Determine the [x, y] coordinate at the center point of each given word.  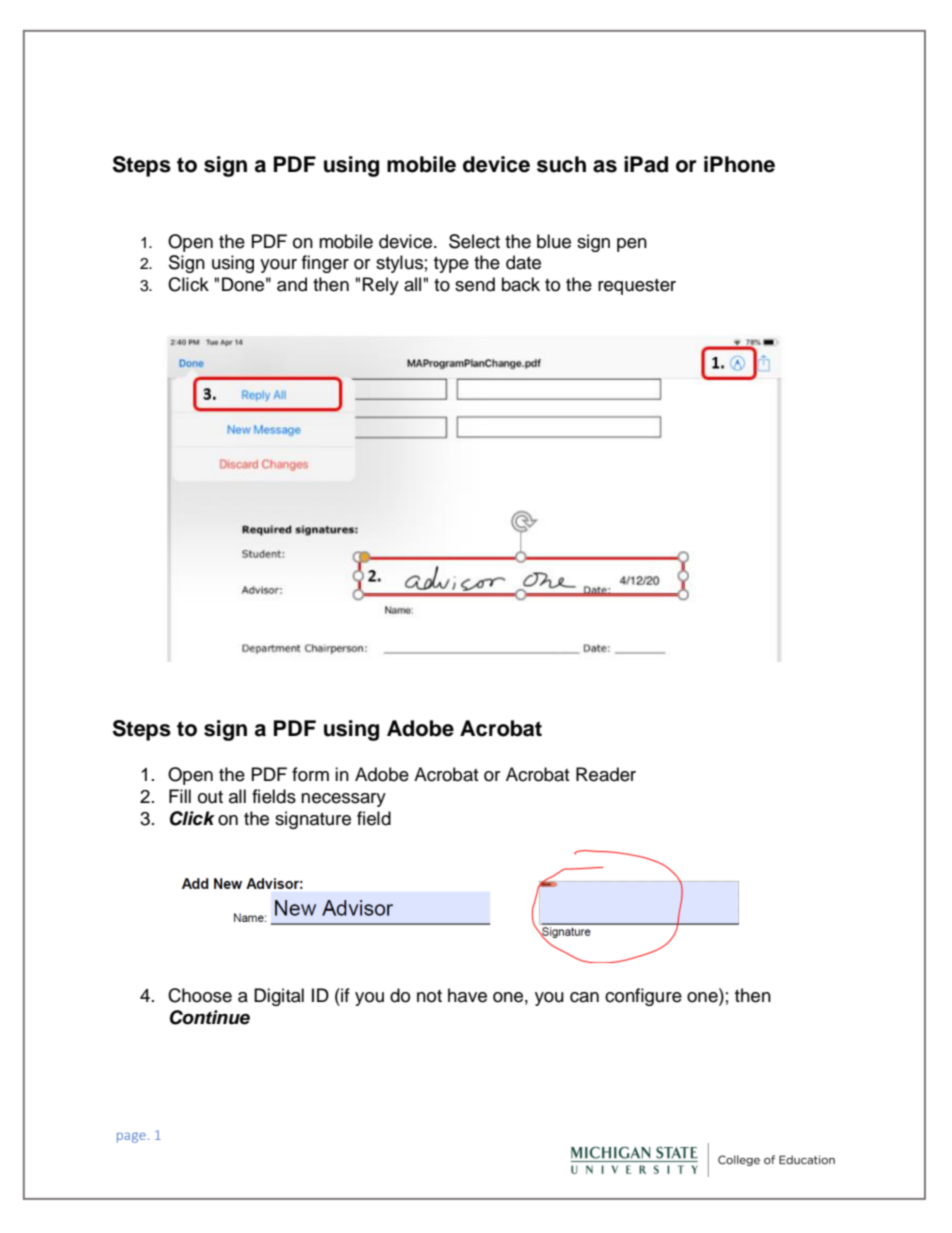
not [429, 996]
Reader [606, 774]
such [561, 164]
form [310, 774]
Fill [180, 796]
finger [325, 264]
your [278, 266]
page [131, 1137]
